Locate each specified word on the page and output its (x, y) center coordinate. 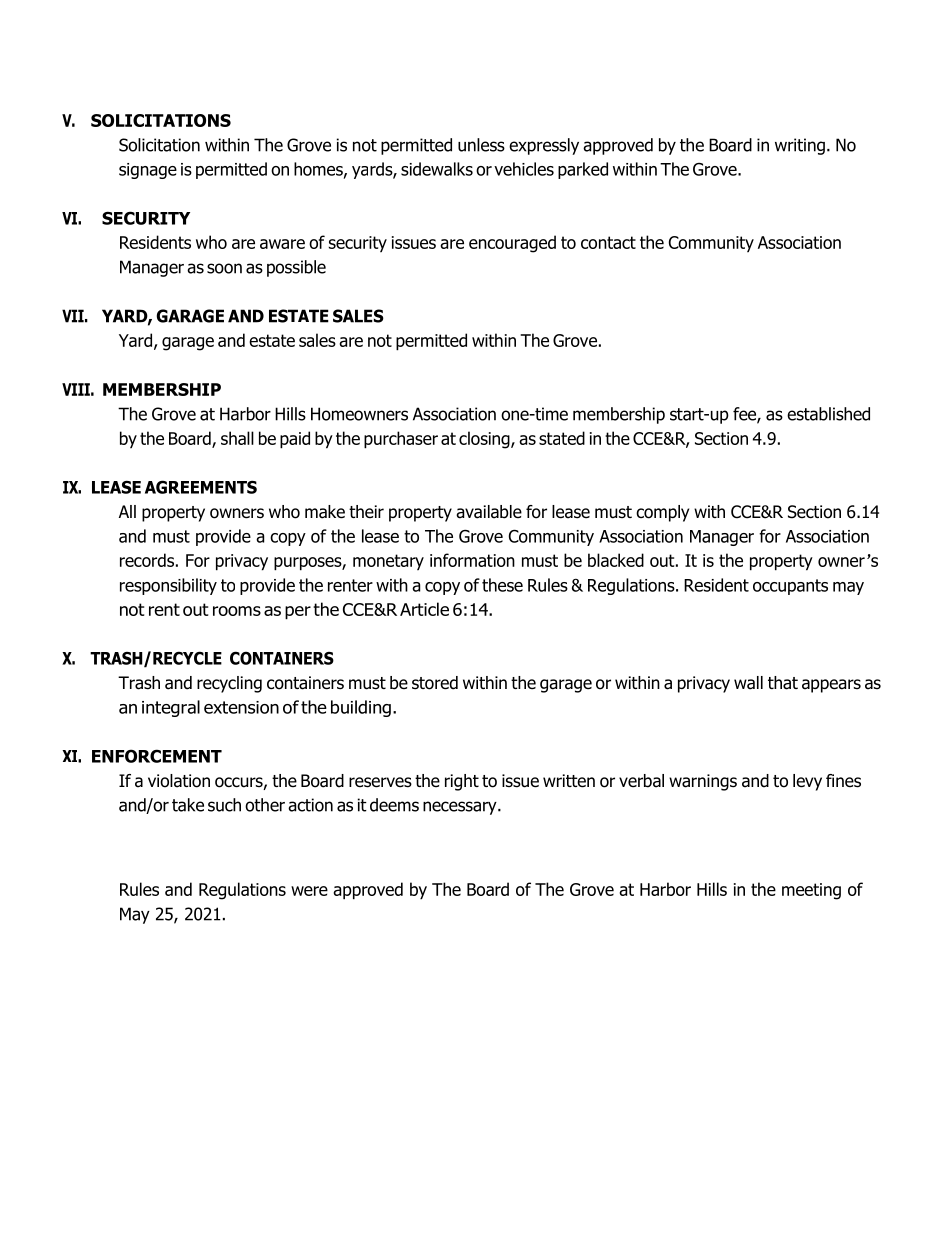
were (309, 891)
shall (237, 438)
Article (424, 609)
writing (800, 146)
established (828, 414)
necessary (461, 808)
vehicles (524, 169)
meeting (811, 891)
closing (485, 440)
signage (148, 171)
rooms (237, 611)
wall (748, 683)
